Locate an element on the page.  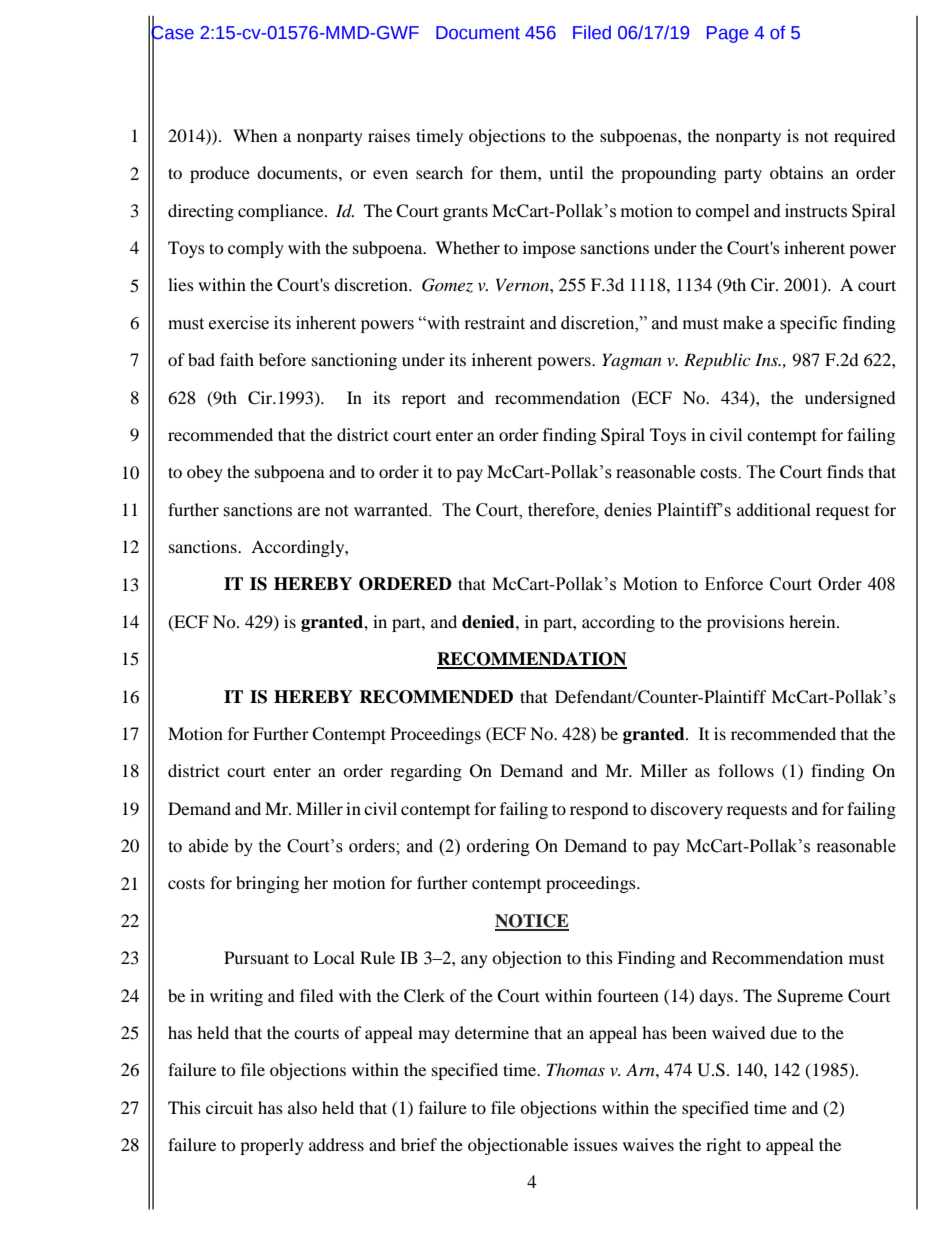
herein is located at coordinates (813, 621).
